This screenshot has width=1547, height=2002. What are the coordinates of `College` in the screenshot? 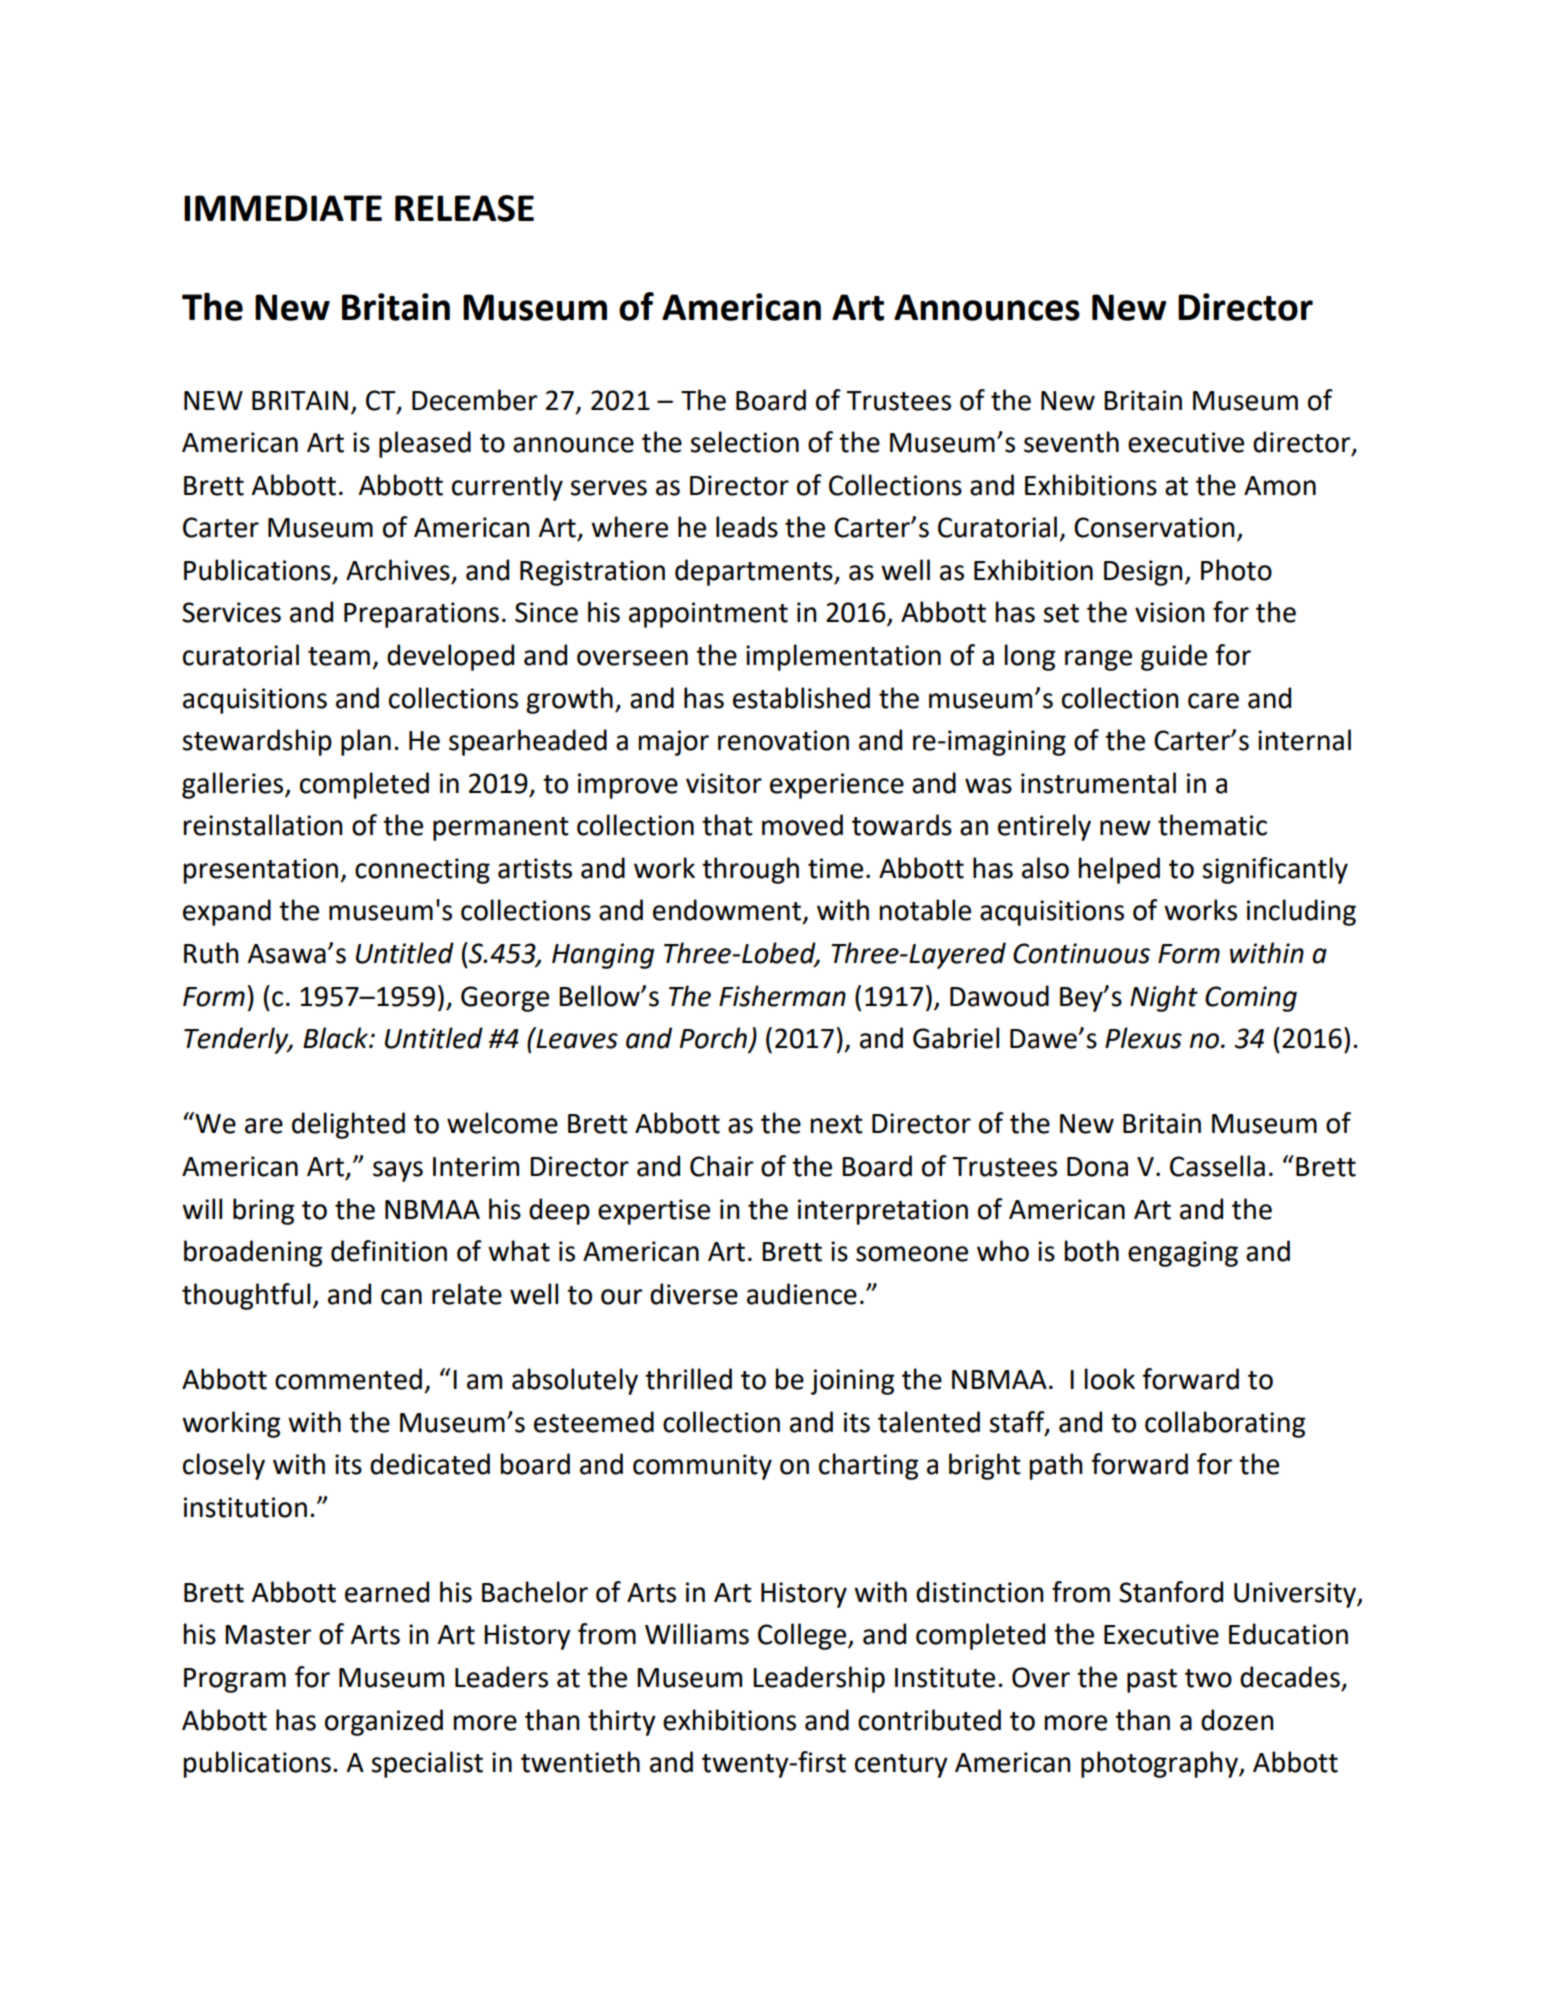 It's located at (803, 1636).
